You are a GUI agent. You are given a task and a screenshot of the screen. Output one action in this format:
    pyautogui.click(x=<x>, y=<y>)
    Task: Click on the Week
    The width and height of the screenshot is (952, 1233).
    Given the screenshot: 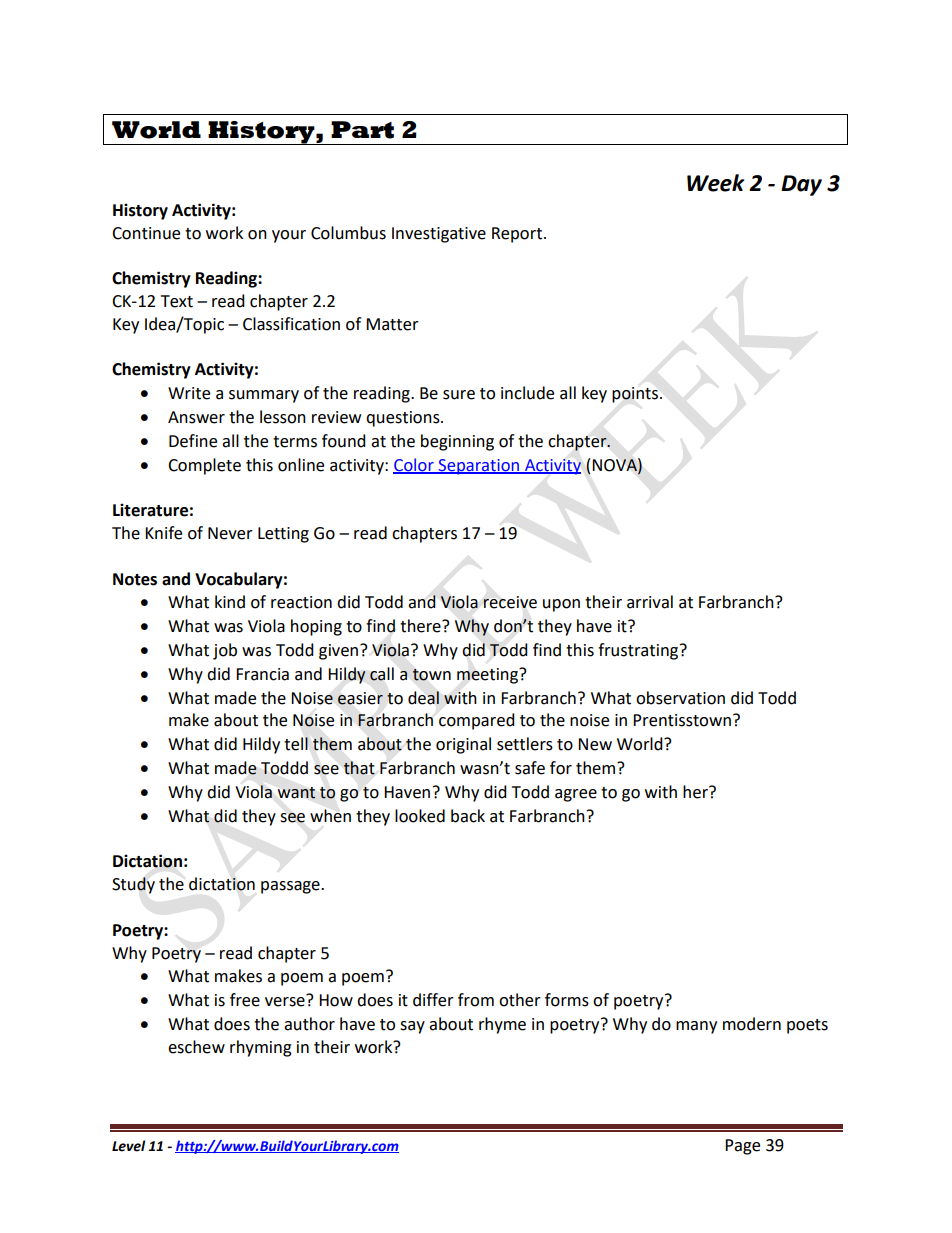 What is the action you would take?
    pyautogui.click(x=715, y=183)
